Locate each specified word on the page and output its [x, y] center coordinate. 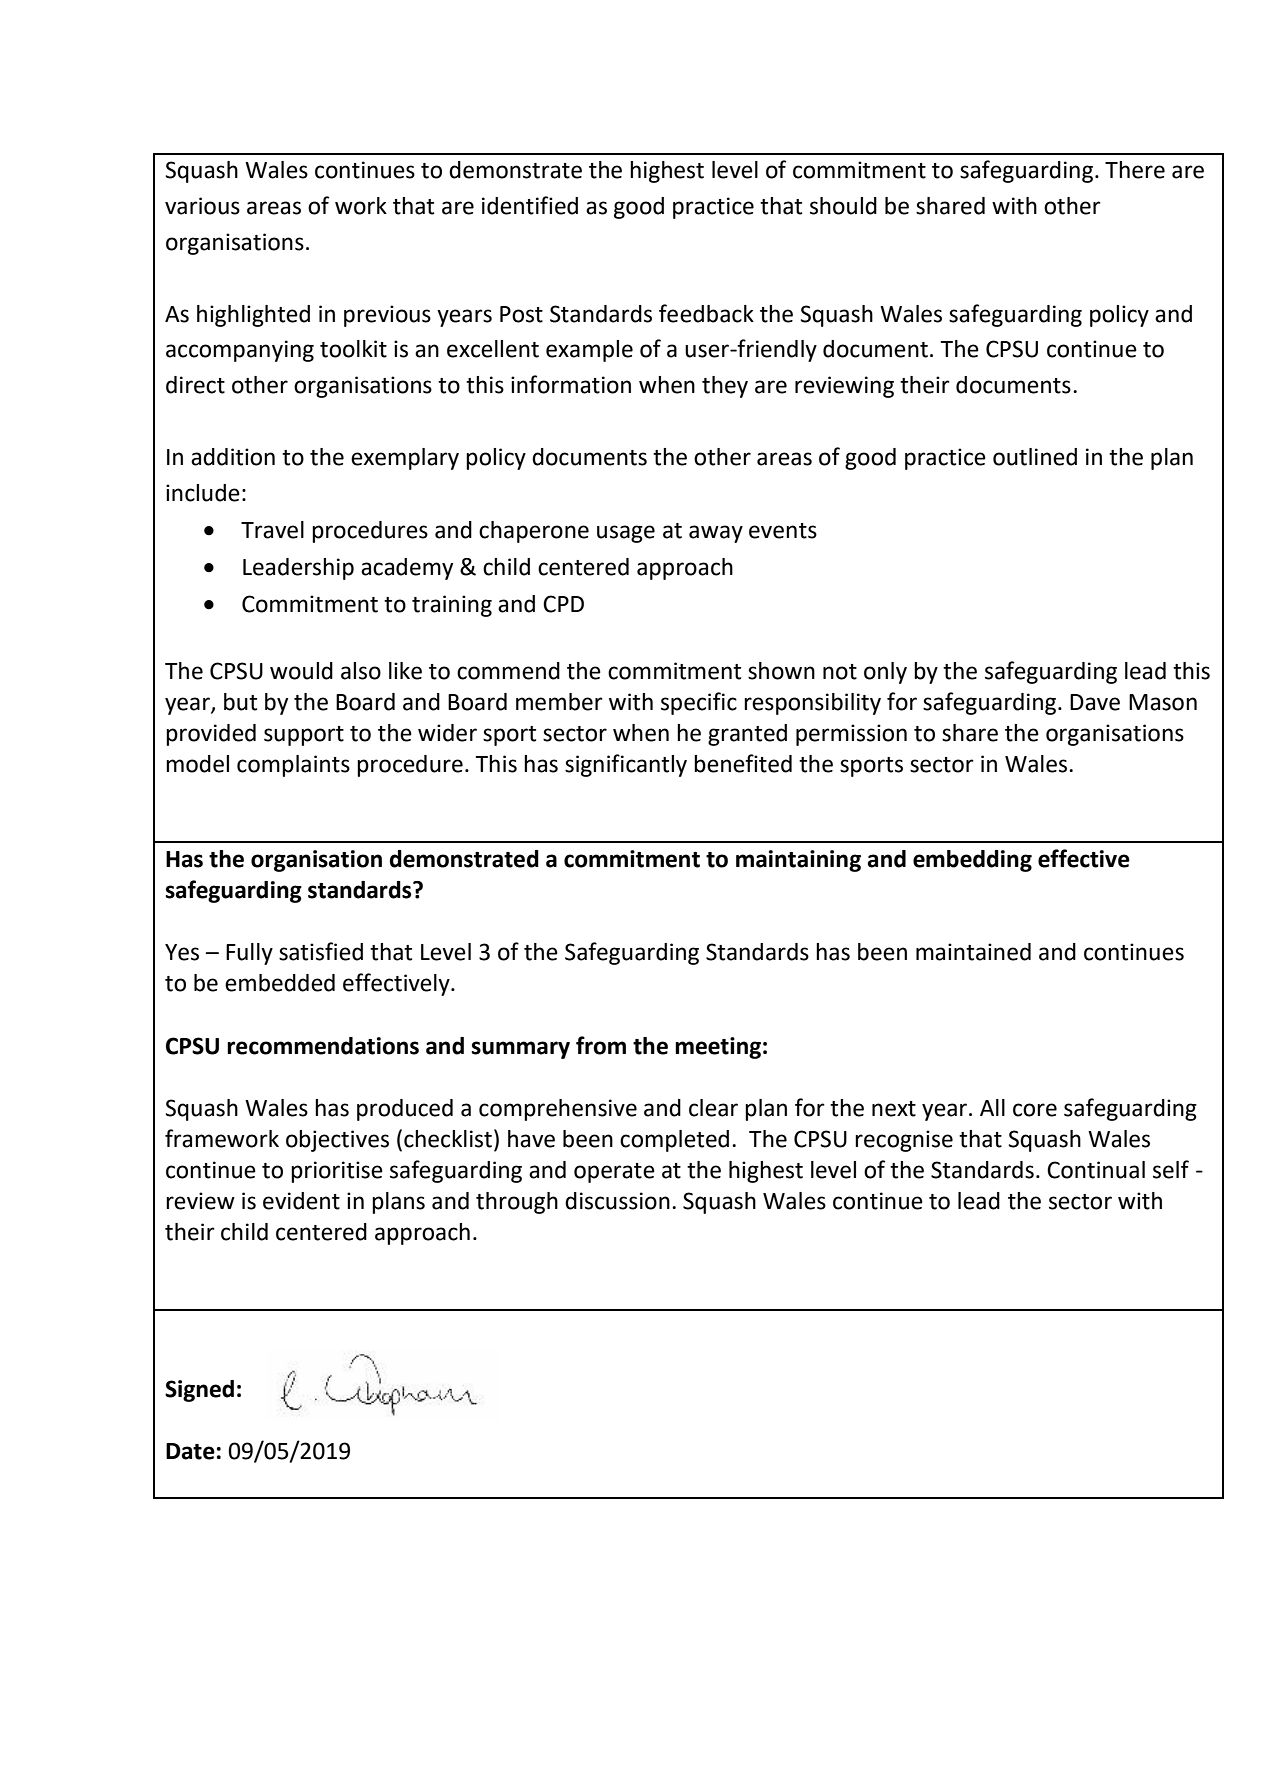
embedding [972, 861]
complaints [293, 766]
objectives [337, 1141]
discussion [617, 1201]
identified [530, 205]
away [716, 534]
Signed [199, 1391]
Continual [1096, 1170]
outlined [1035, 457]
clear [713, 1108]
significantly [626, 765]
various [202, 206]
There [1135, 170]
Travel [272, 530]
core [1035, 1110]
